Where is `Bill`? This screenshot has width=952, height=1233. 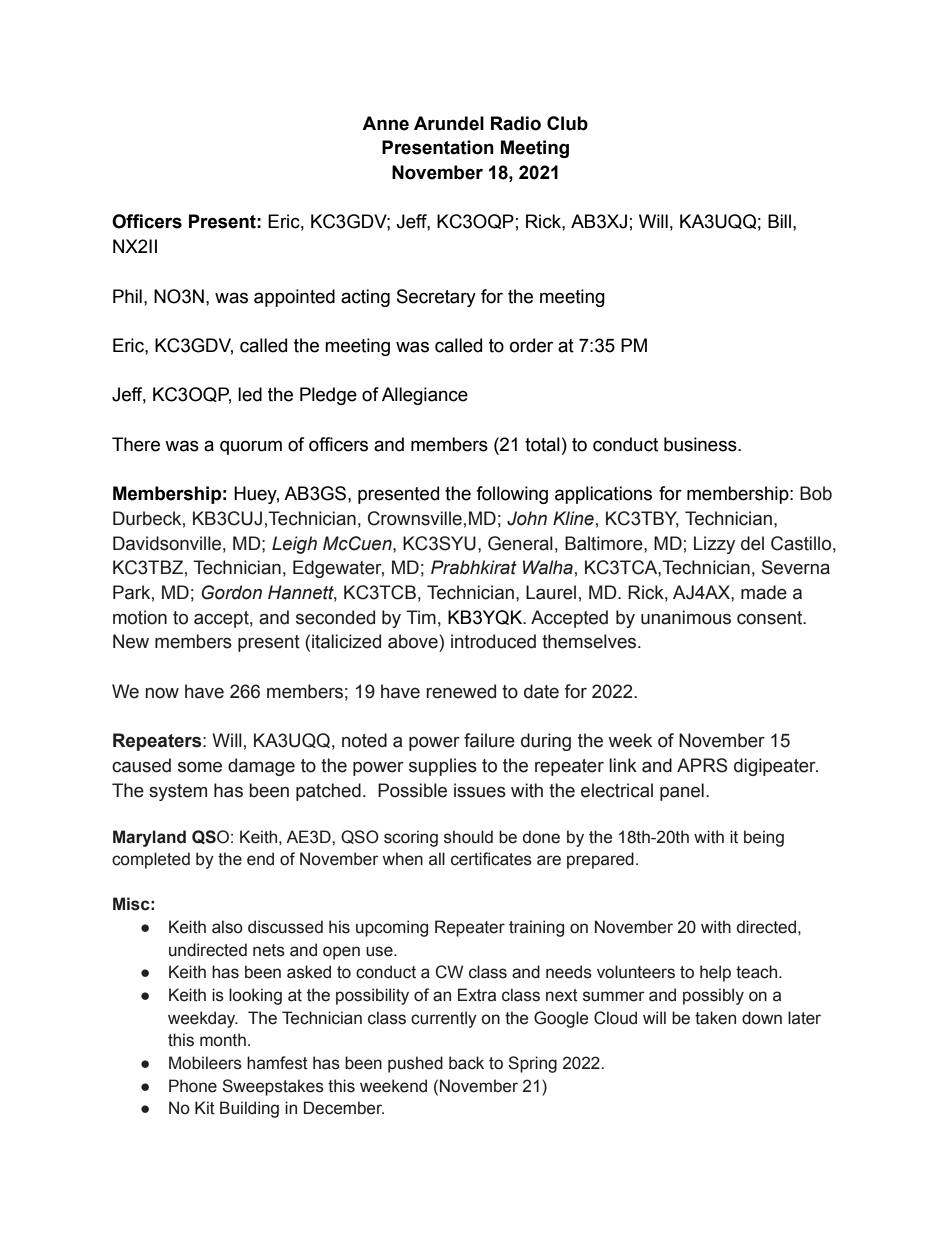
Bill is located at coordinates (779, 221).
